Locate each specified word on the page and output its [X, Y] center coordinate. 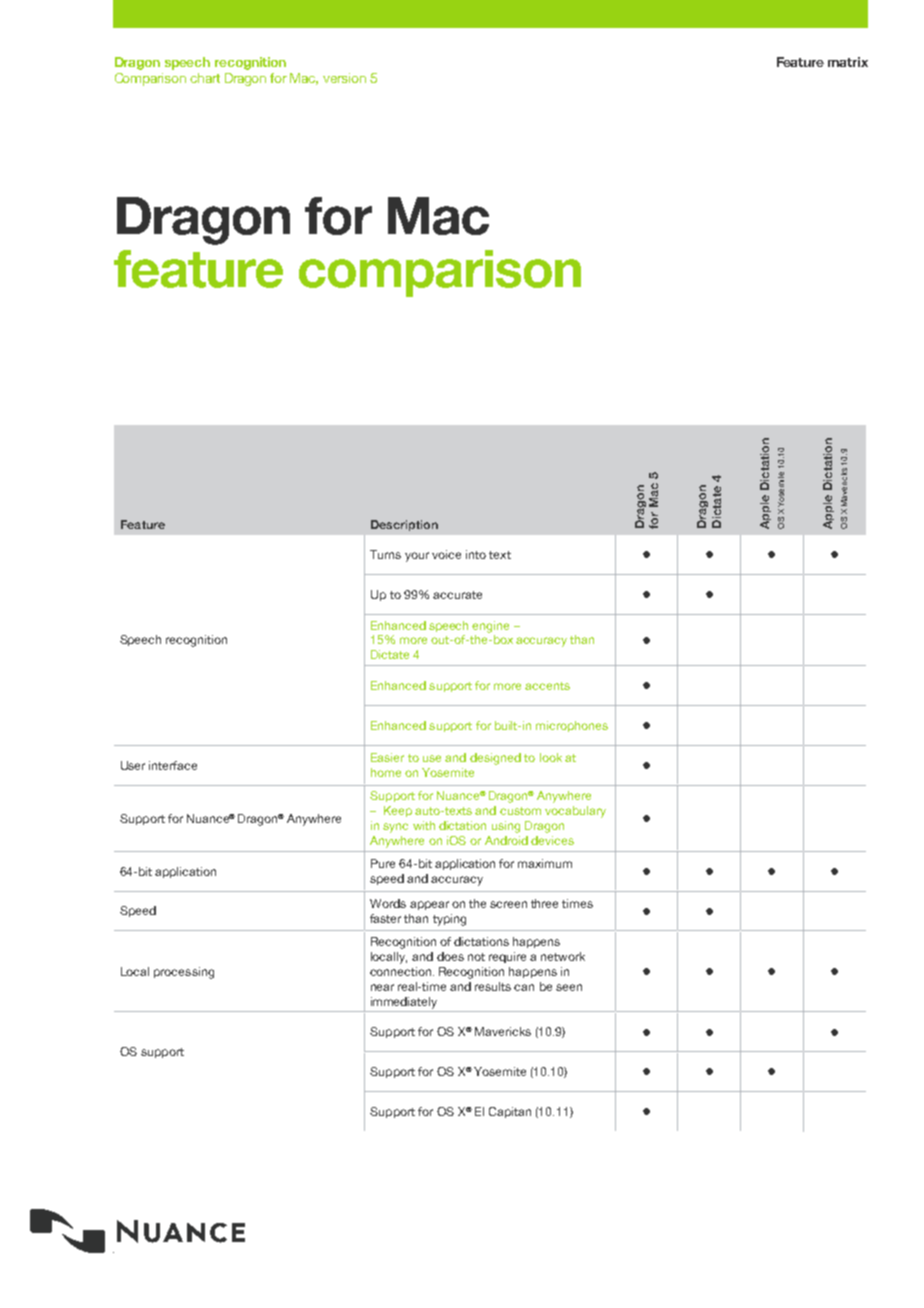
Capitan [510, 1112]
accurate [457, 595]
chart [205, 78]
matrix [848, 62]
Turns [385, 554]
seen [569, 987]
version [344, 78]
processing [184, 973]
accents [547, 686]
